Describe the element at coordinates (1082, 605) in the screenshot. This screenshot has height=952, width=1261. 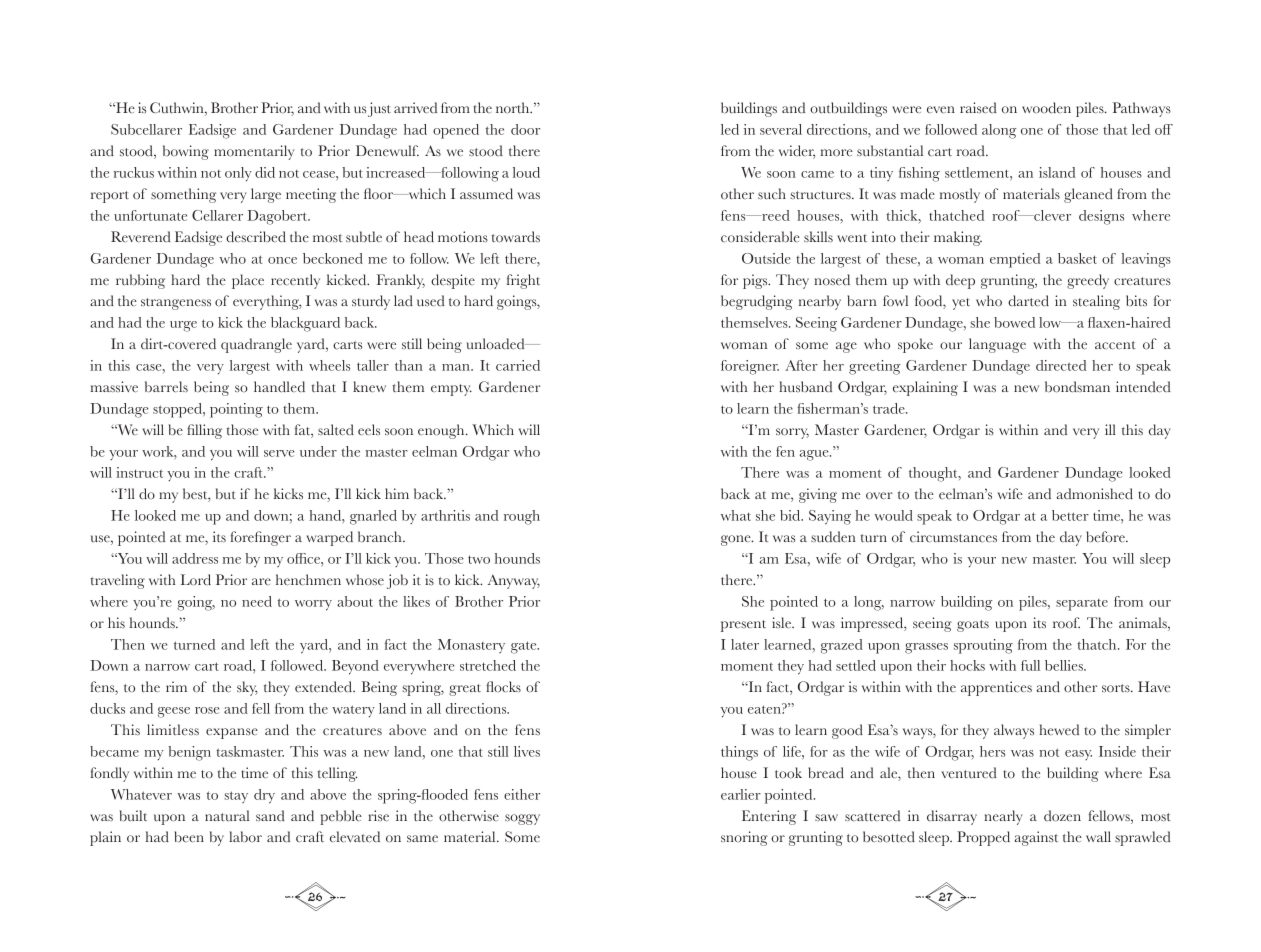
I see `separate` at that location.
